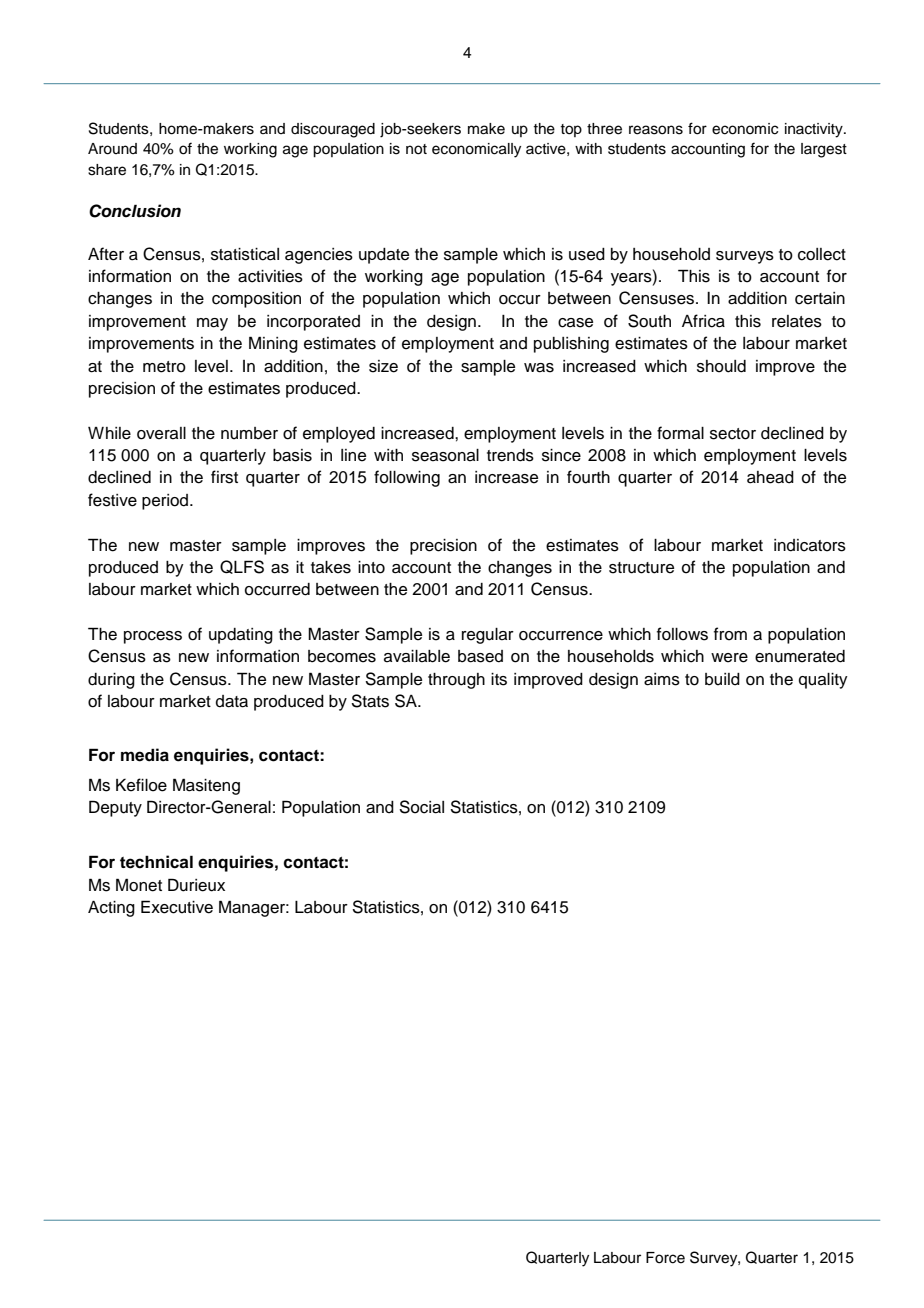 This screenshot has width=924, height=1308. I want to click on data, so click(232, 701).
